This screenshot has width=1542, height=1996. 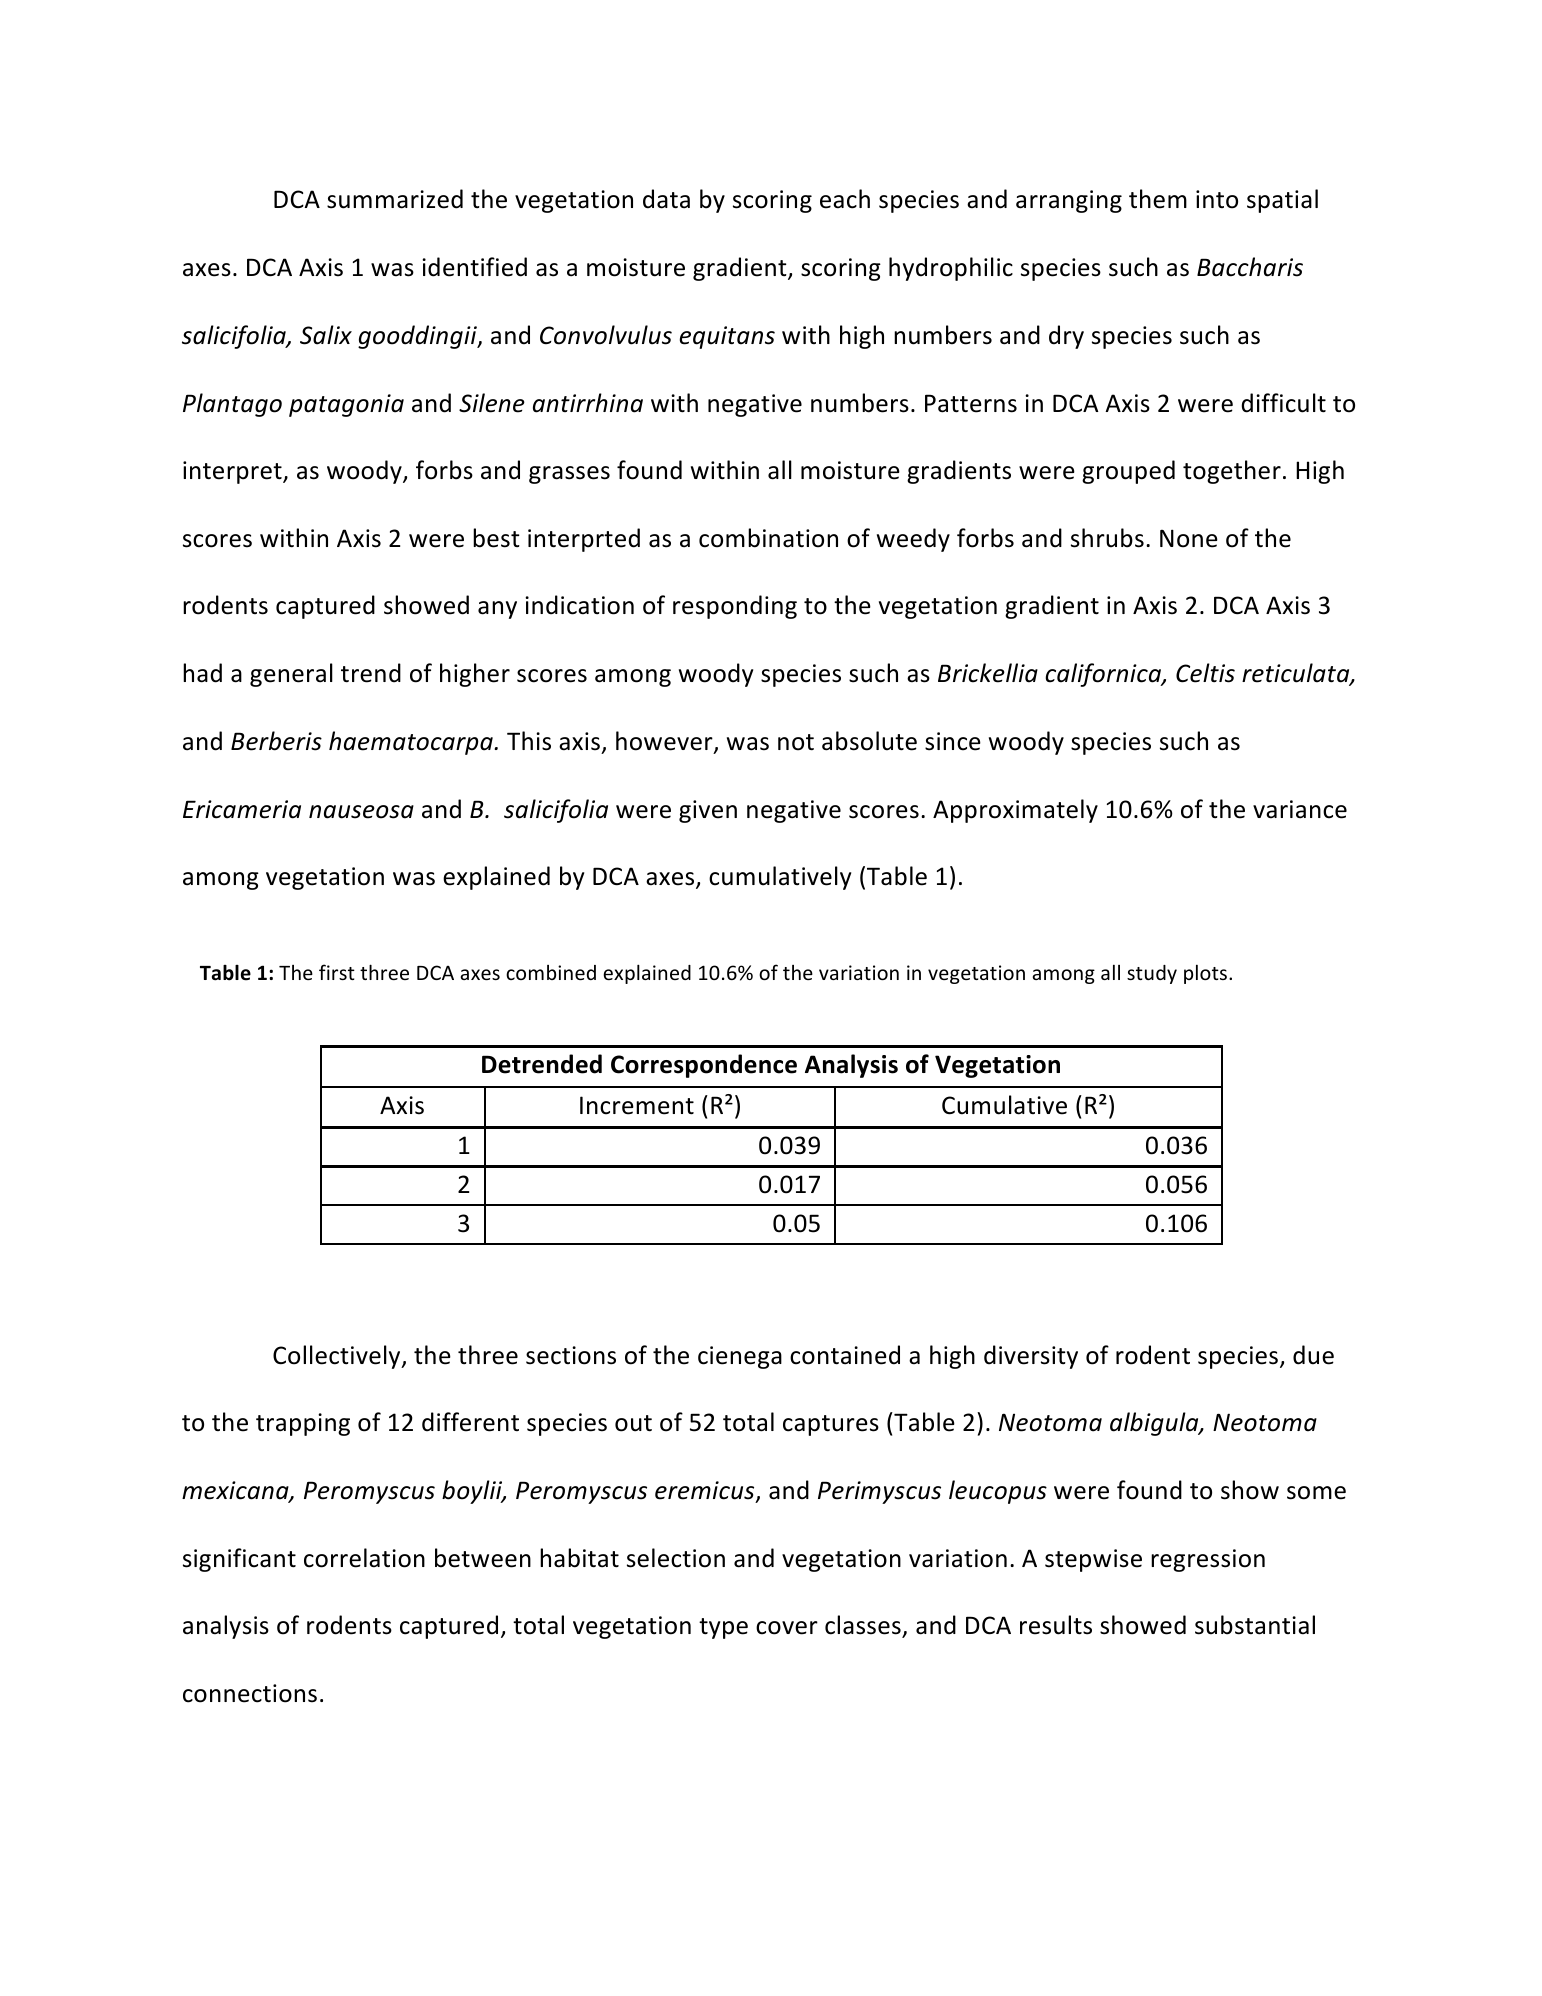 I want to click on Increment, so click(x=637, y=1105).
